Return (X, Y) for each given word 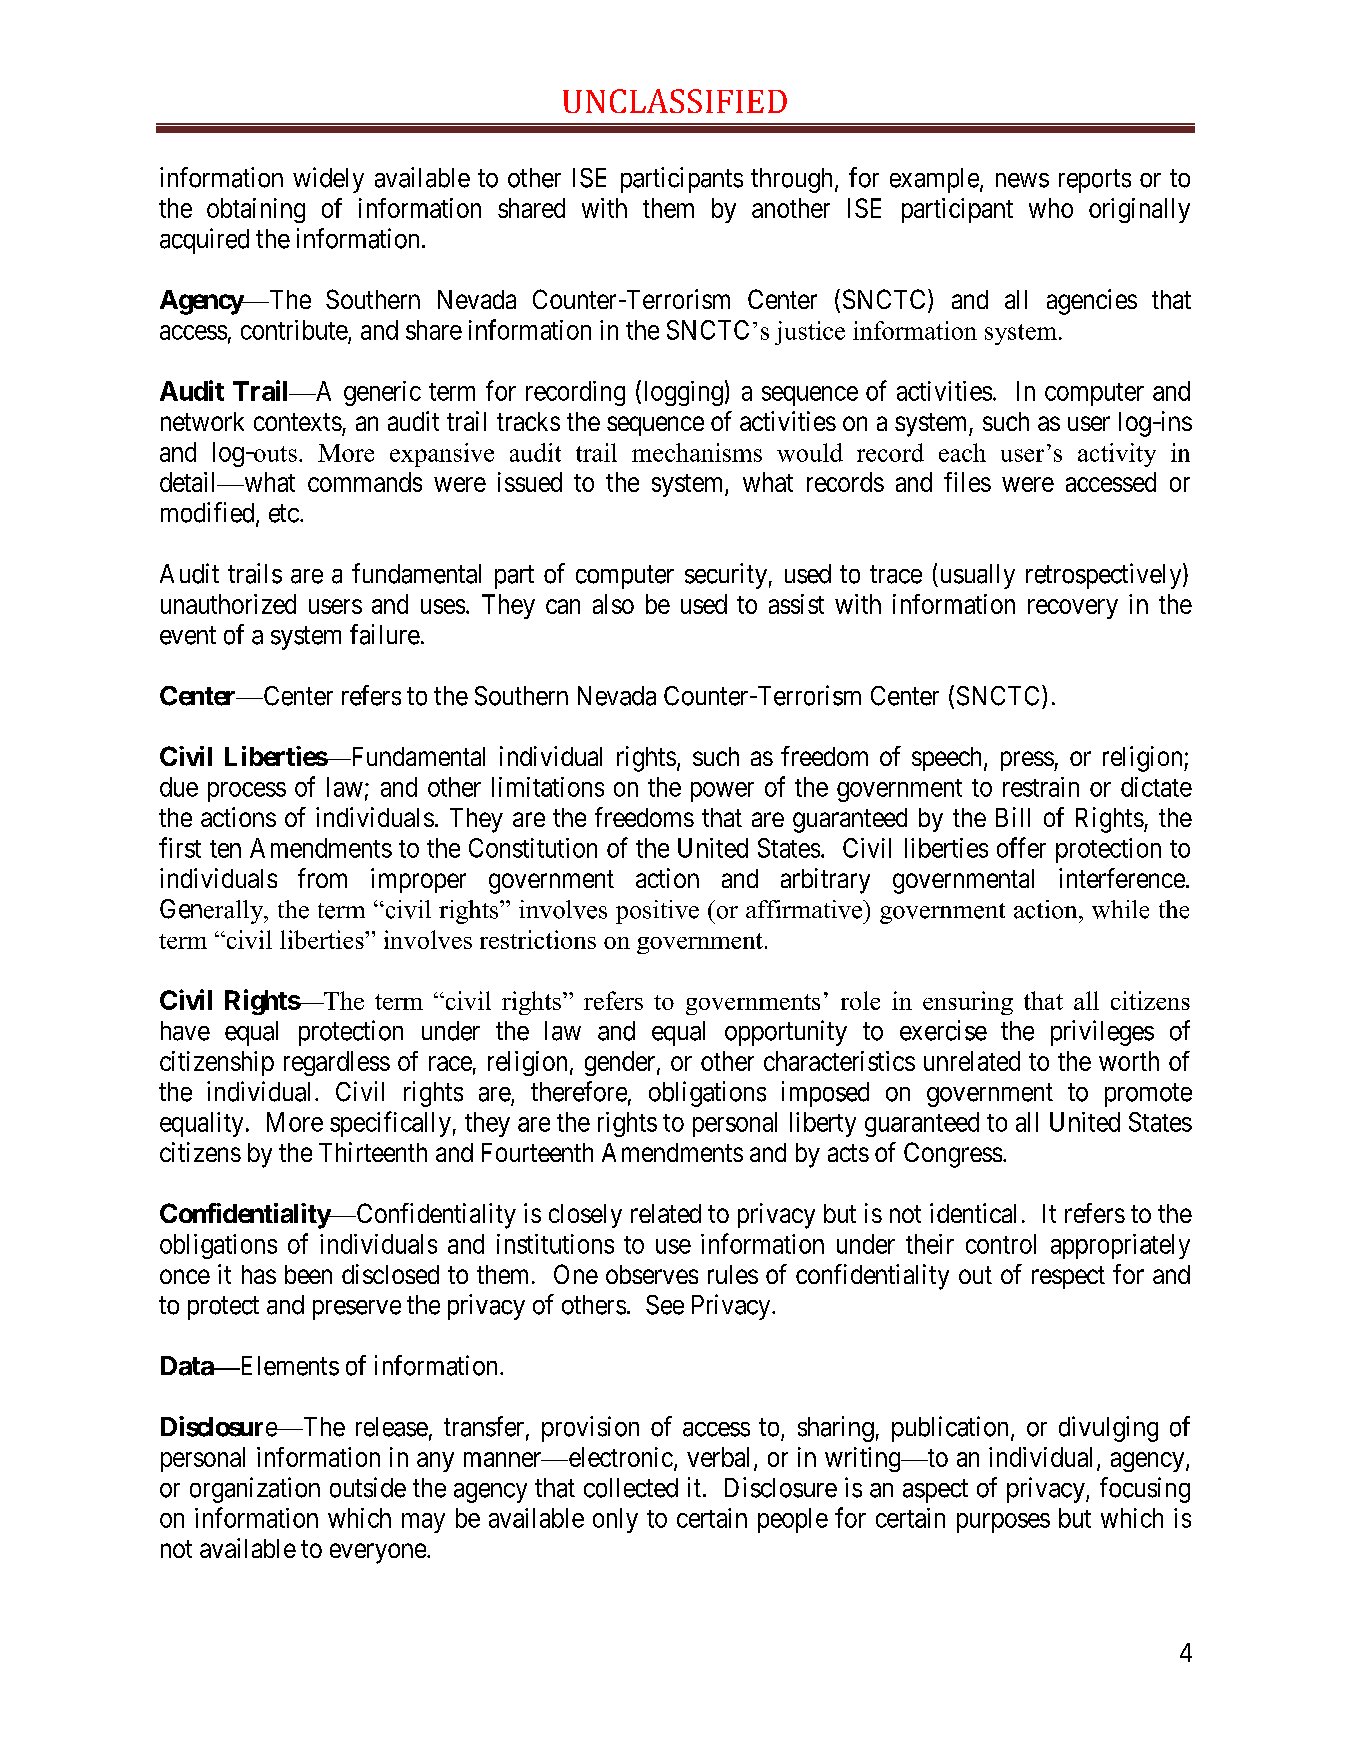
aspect (935, 1491)
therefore (579, 1091)
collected (631, 1488)
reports (1095, 181)
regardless (337, 1063)
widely (328, 180)
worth (1129, 1061)
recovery (1073, 609)
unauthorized (228, 604)
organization (255, 1490)
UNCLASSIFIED (675, 101)
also (613, 604)
